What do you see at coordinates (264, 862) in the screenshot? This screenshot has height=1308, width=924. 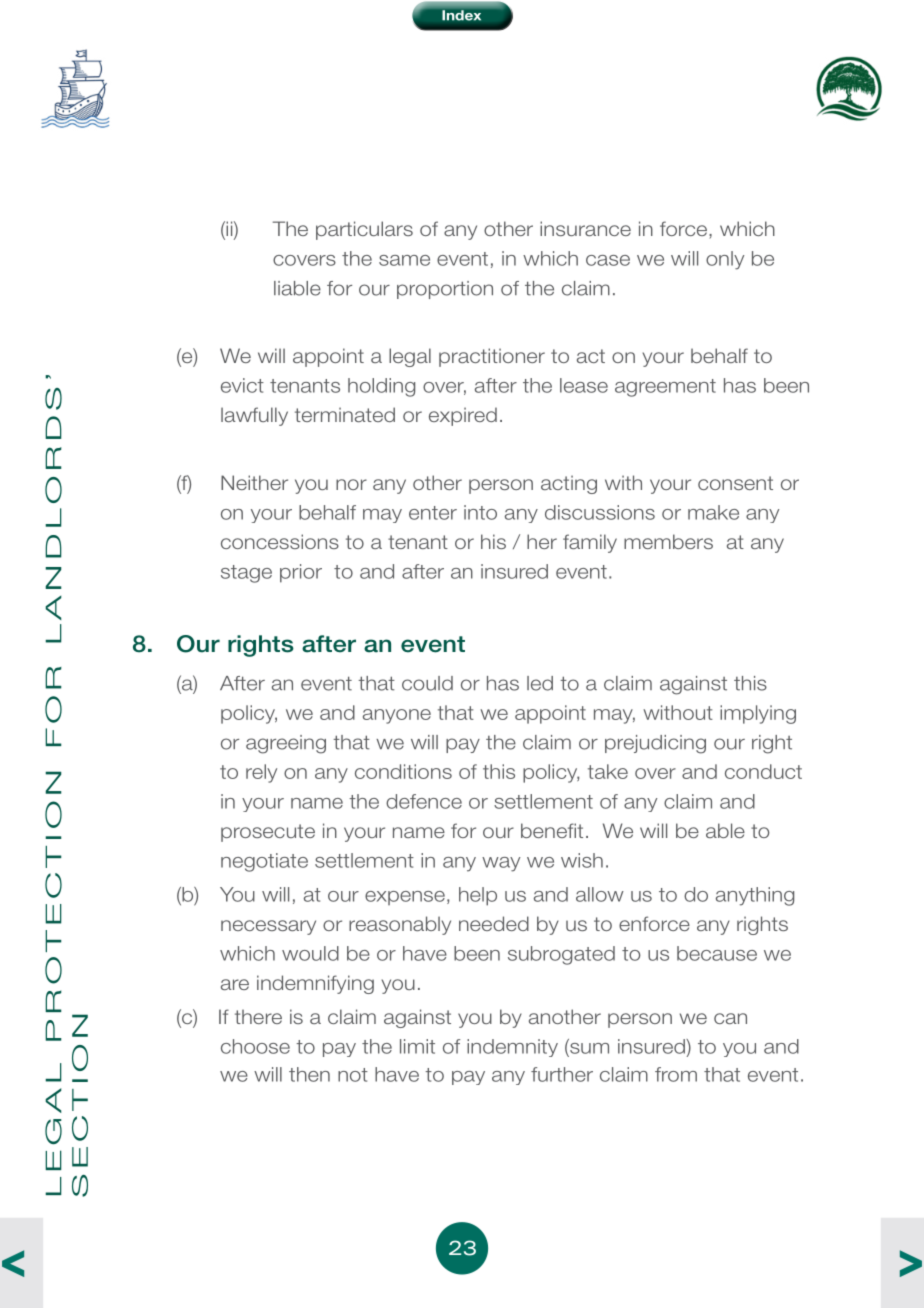 I see `negotiate` at bounding box center [264, 862].
